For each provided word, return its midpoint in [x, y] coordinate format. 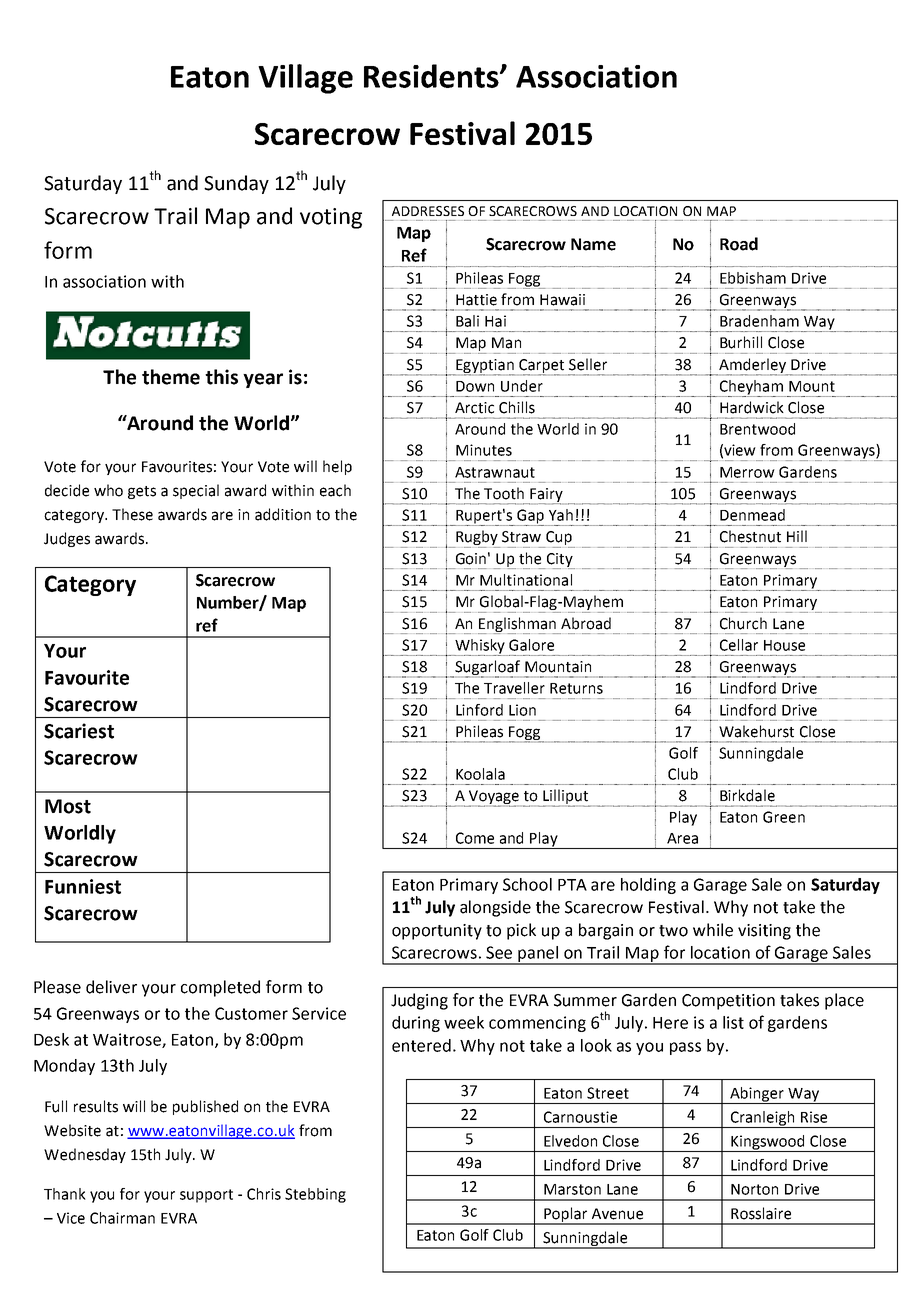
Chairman [122, 1218]
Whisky [480, 647]
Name [593, 244]
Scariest [79, 731]
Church [743, 623]
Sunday [236, 184]
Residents [432, 76]
